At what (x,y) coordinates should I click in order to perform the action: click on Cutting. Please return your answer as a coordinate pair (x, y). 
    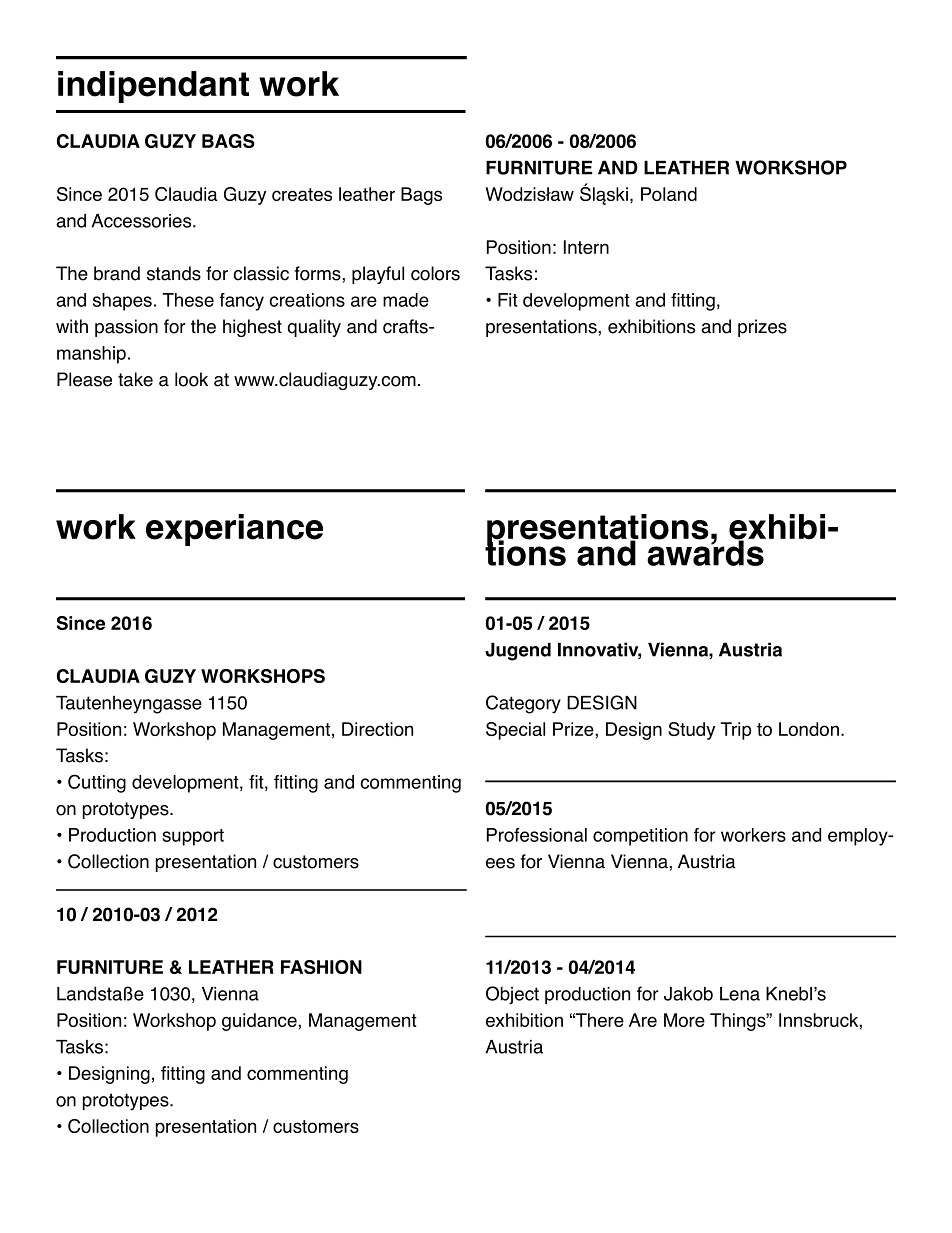
    Looking at the image, I should click on (97, 783).
